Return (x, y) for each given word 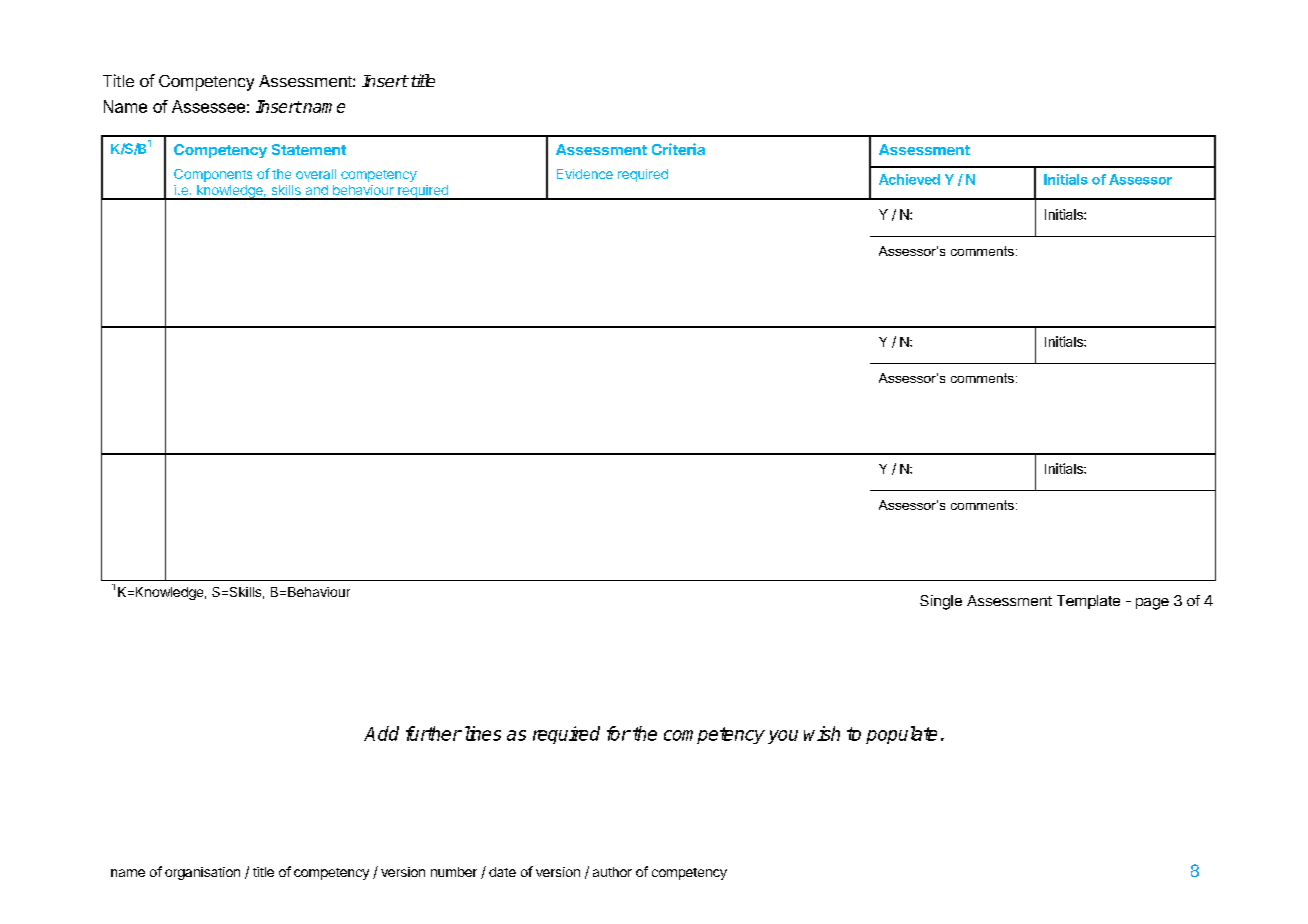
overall (316, 174)
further (434, 733)
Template (1088, 602)
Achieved (909, 179)
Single (941, 602)
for (619, 733)
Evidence (585, 174)
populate (901, 735)
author (612, 872)
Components (213, 175)
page (1152, 604)
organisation (202, 873)
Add (381, 733)
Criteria (678, 149)
